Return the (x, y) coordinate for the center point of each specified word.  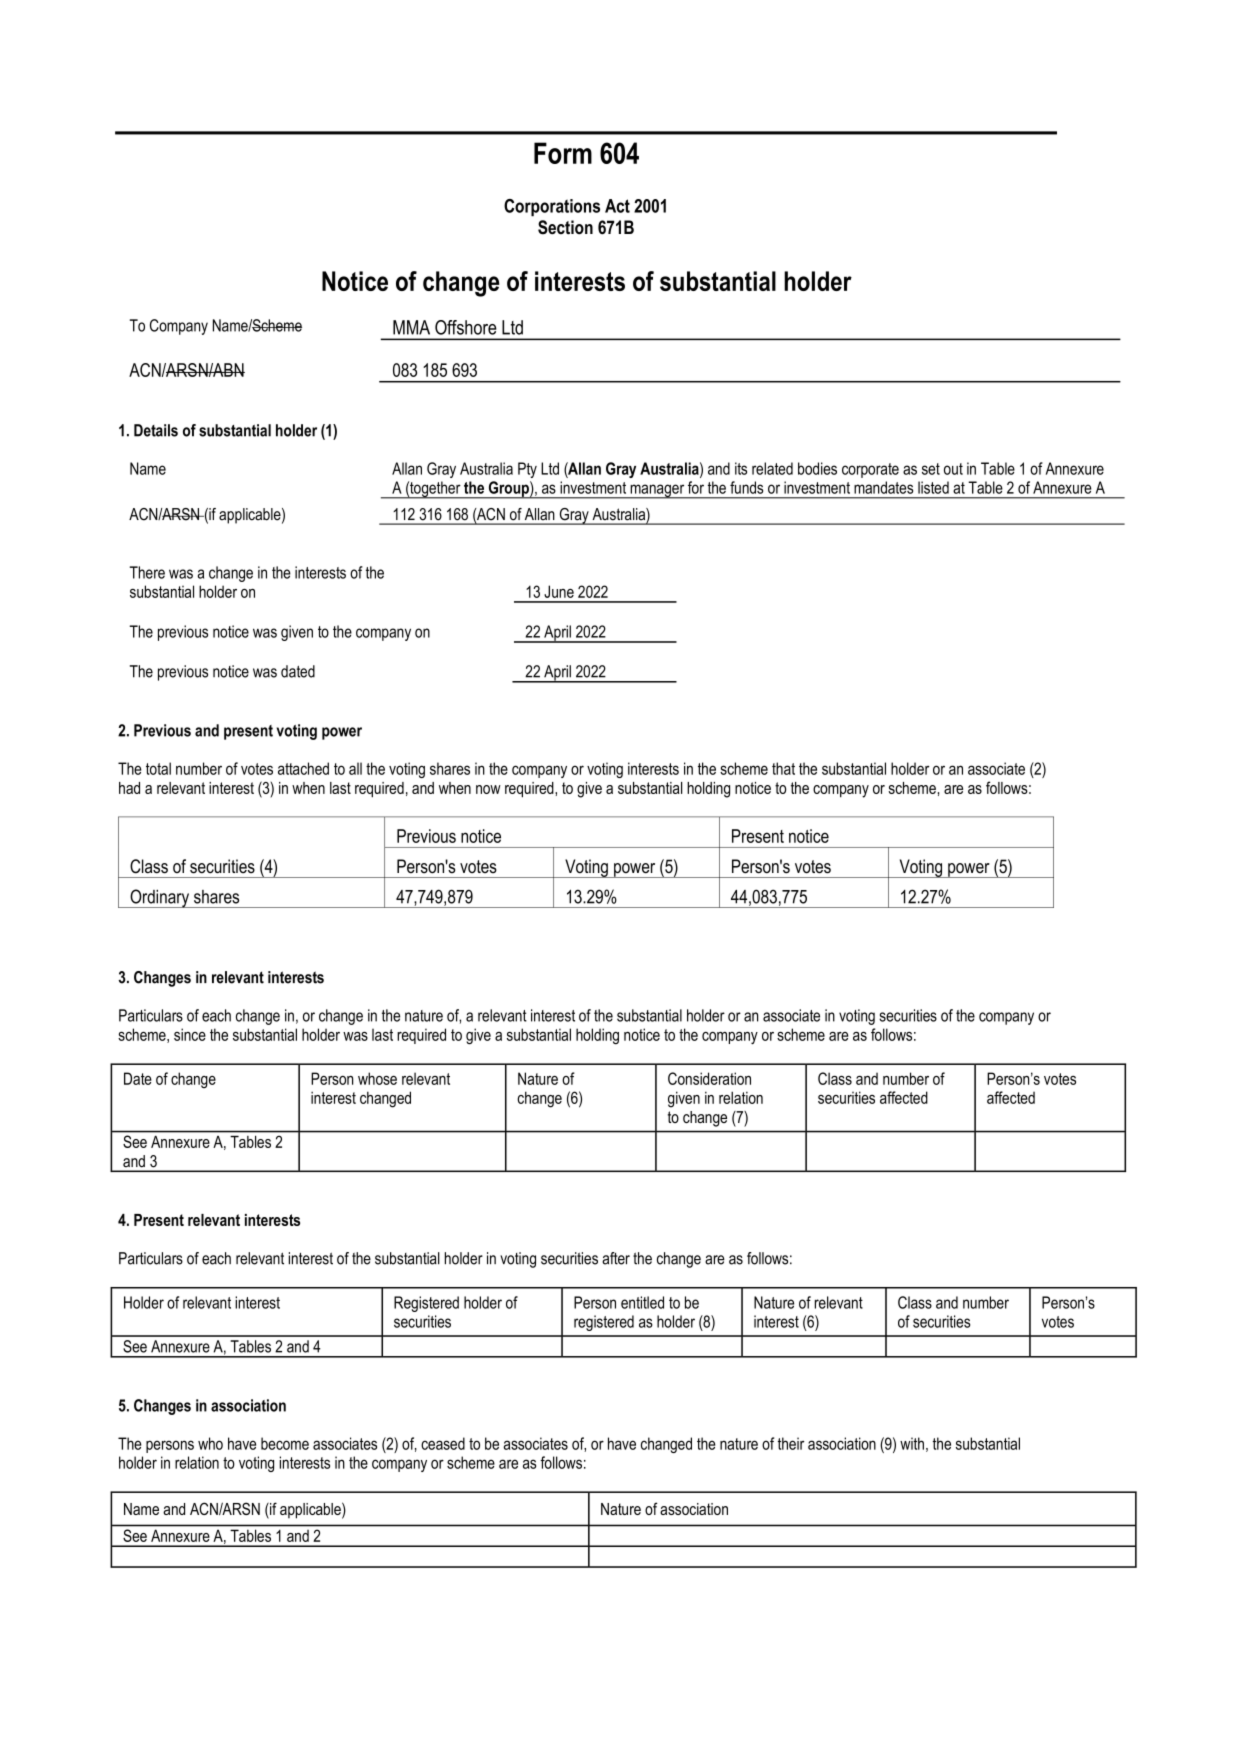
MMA (411, 327)
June (559, 591)
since (190, 1034)
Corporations (552, 208)
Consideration (709, 1078)
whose (377, 1078)
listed (933, 487)
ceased (443, 1443)
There (147, 572)
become (285, 1443)
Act (617, 206)
